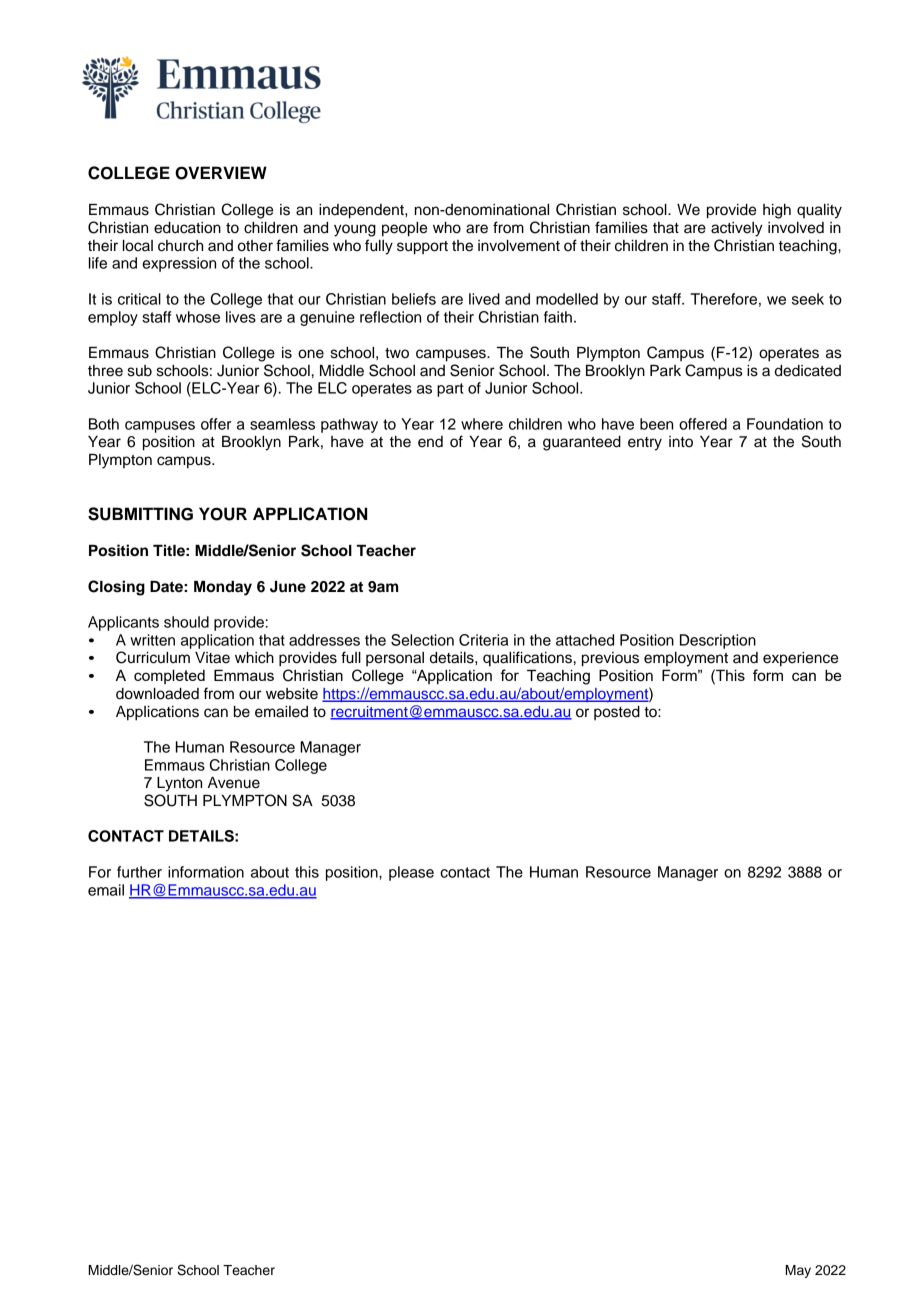  Describe the element at coordinates (800, 659) in the document. I see `experience` at that location.
